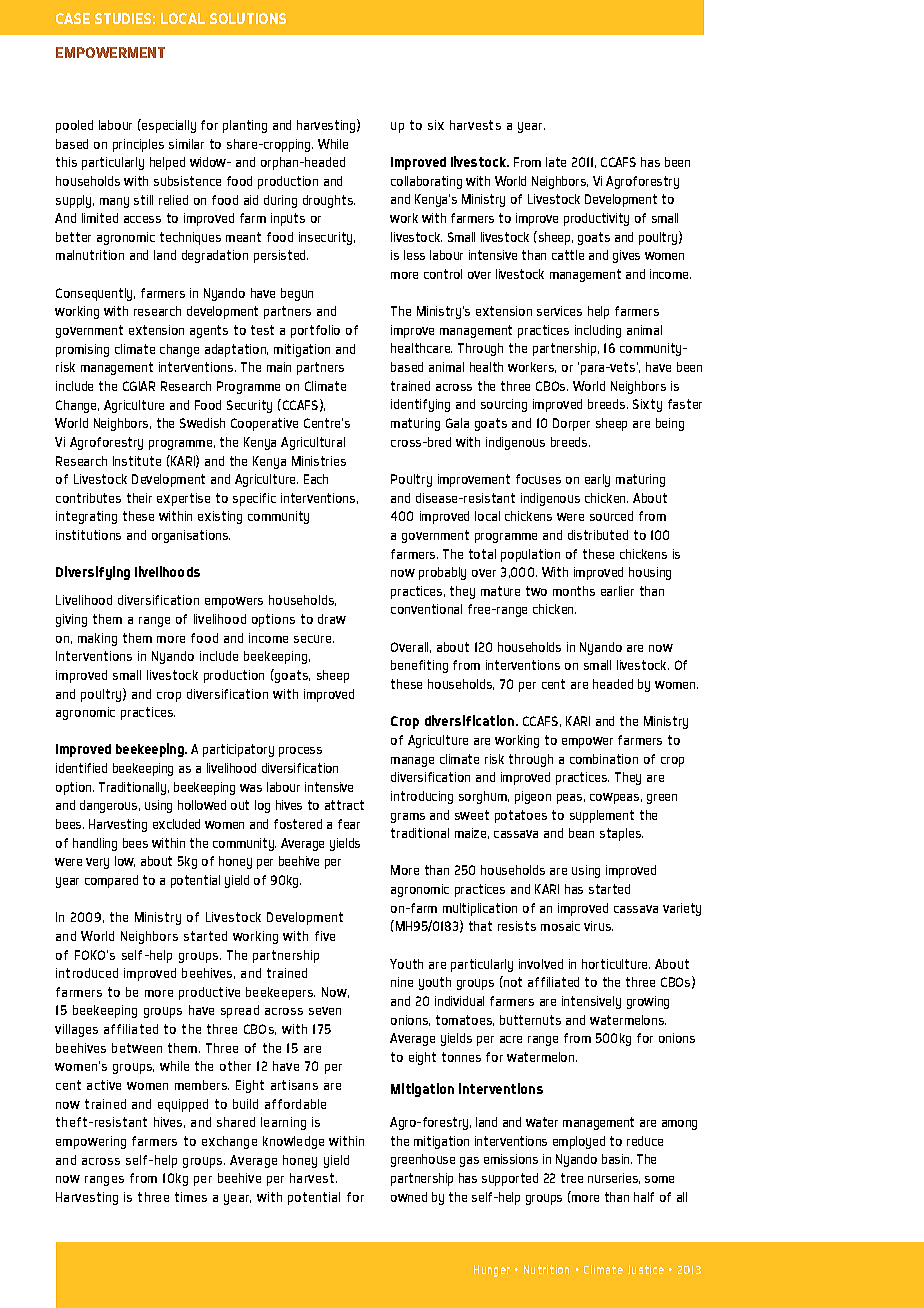  Describe the element at coordinates (97, 639) in the screenshot. I see `making` at that location.
